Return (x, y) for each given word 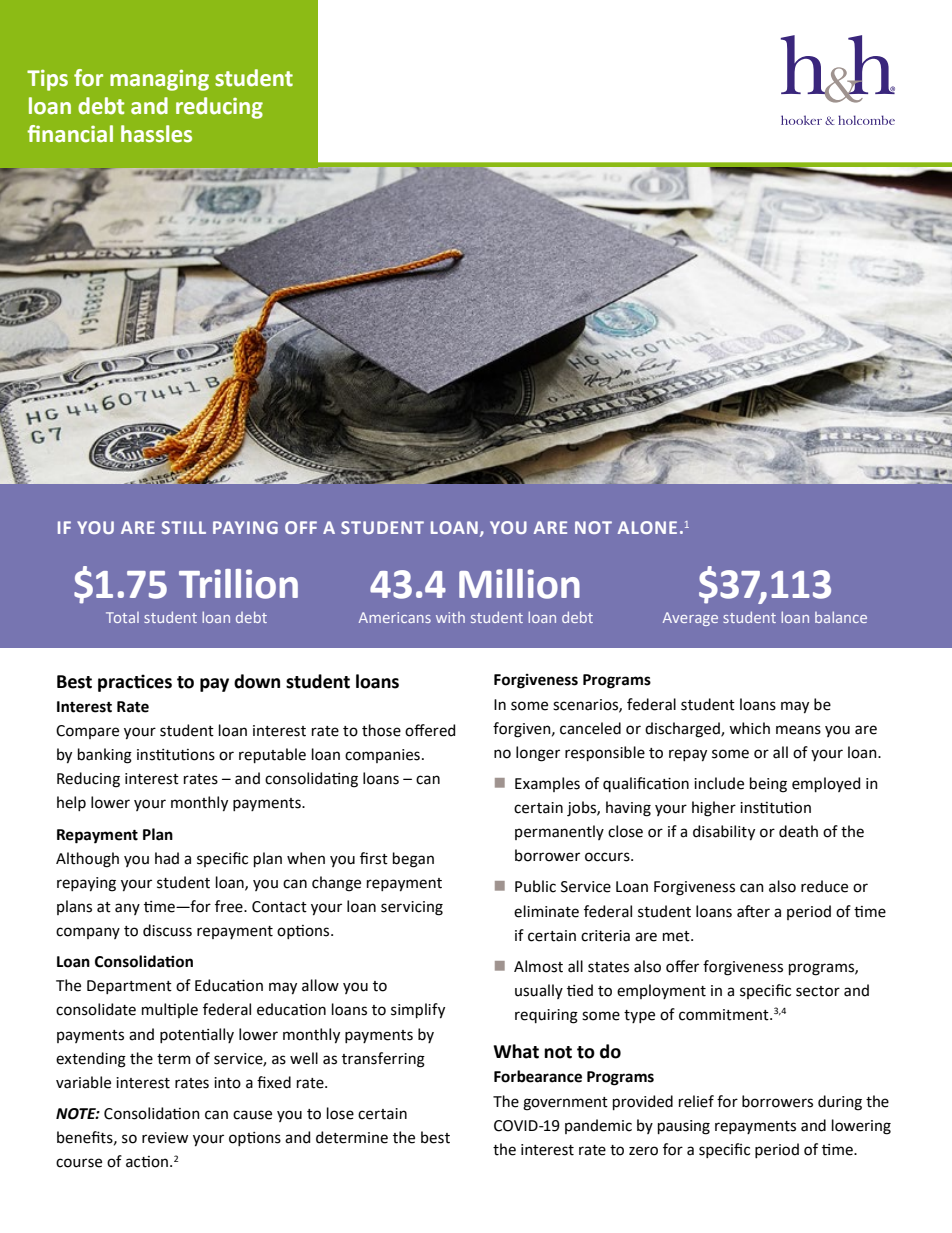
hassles (156, 134)
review (165, 1138)
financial (70, 134)
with (450, 617)
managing (159, 80)
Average (690, 619)
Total (122, 617)
